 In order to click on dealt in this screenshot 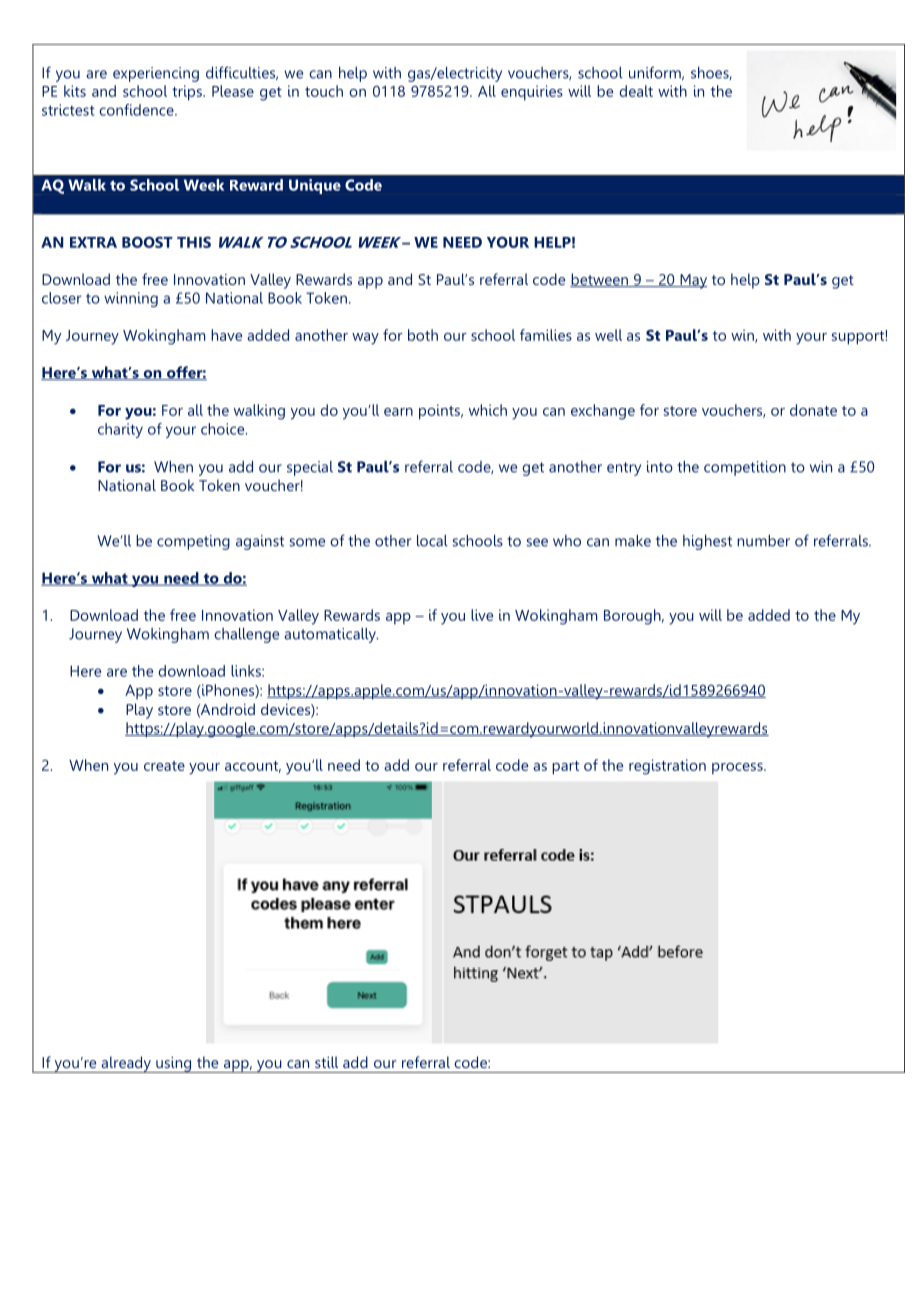, I will do `click(636, 91)`.
